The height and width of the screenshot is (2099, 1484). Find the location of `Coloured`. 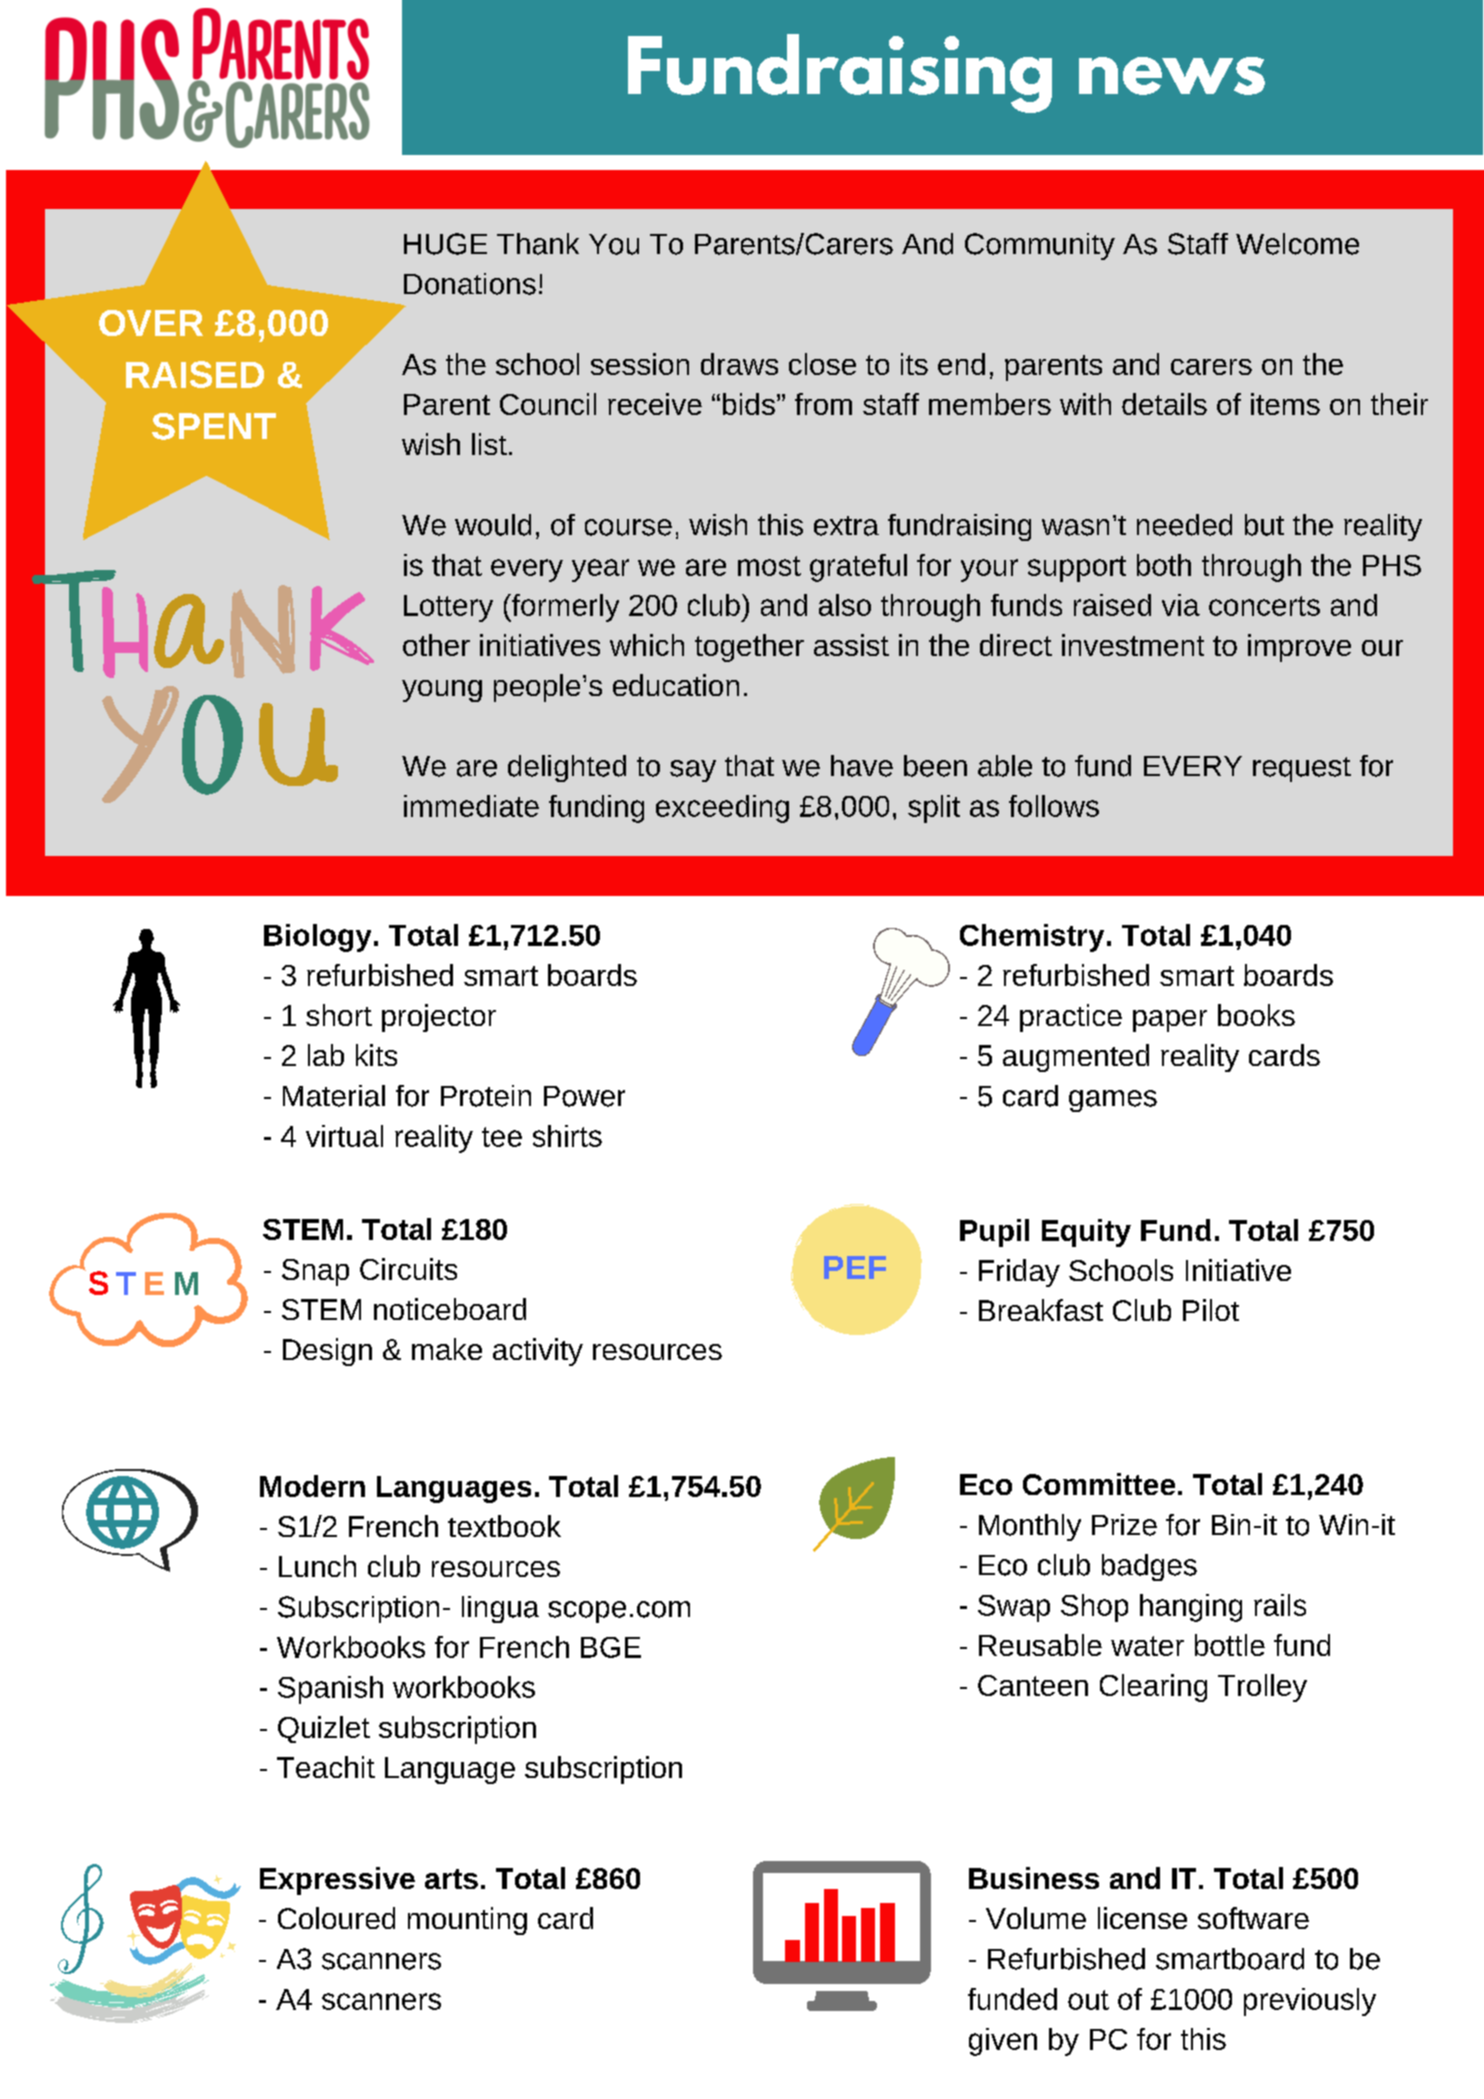

Coloured is located at coordinates (336, 1918).
